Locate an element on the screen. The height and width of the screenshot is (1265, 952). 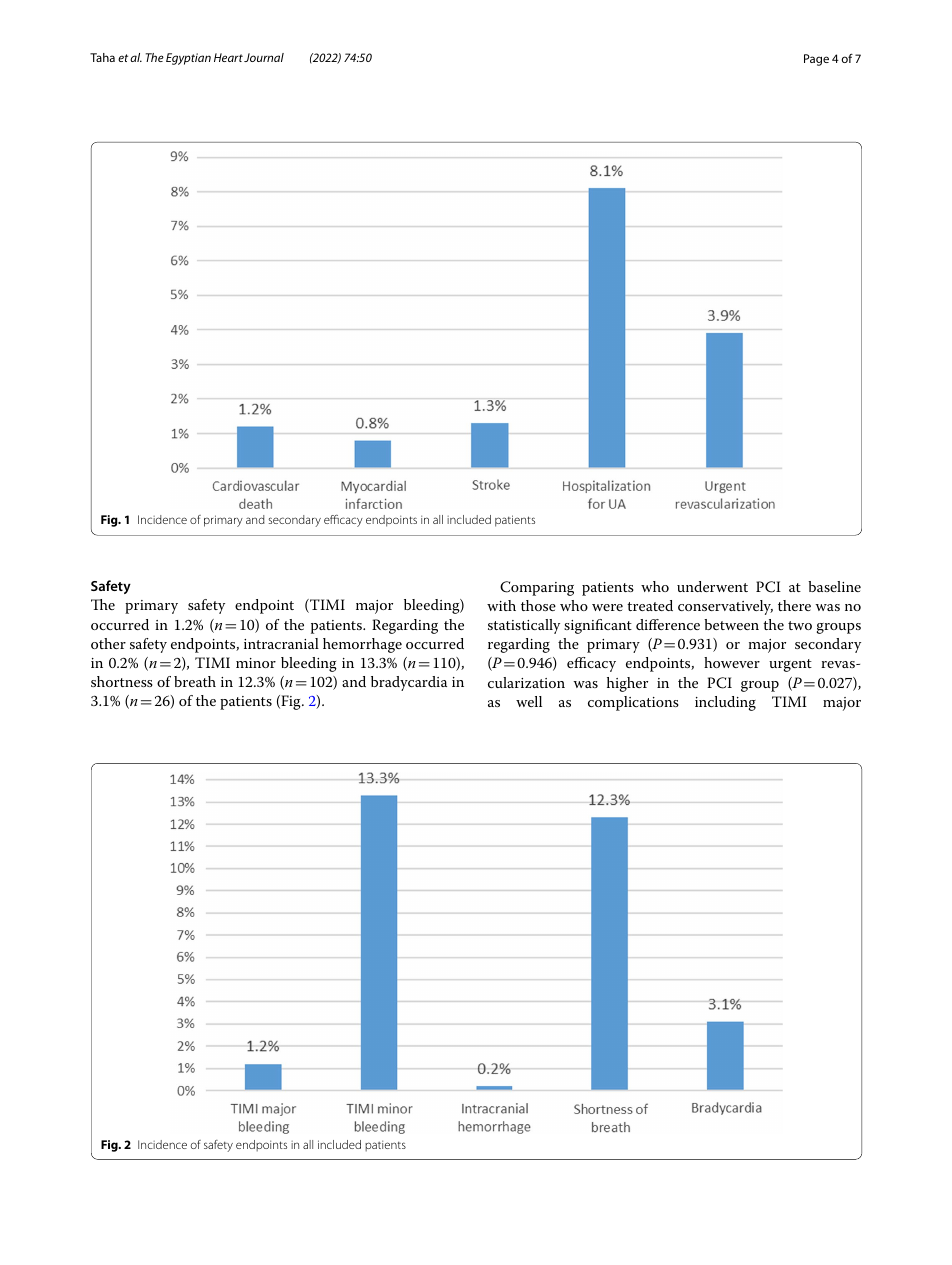
Comparing is located at coordinates (537, 588).
